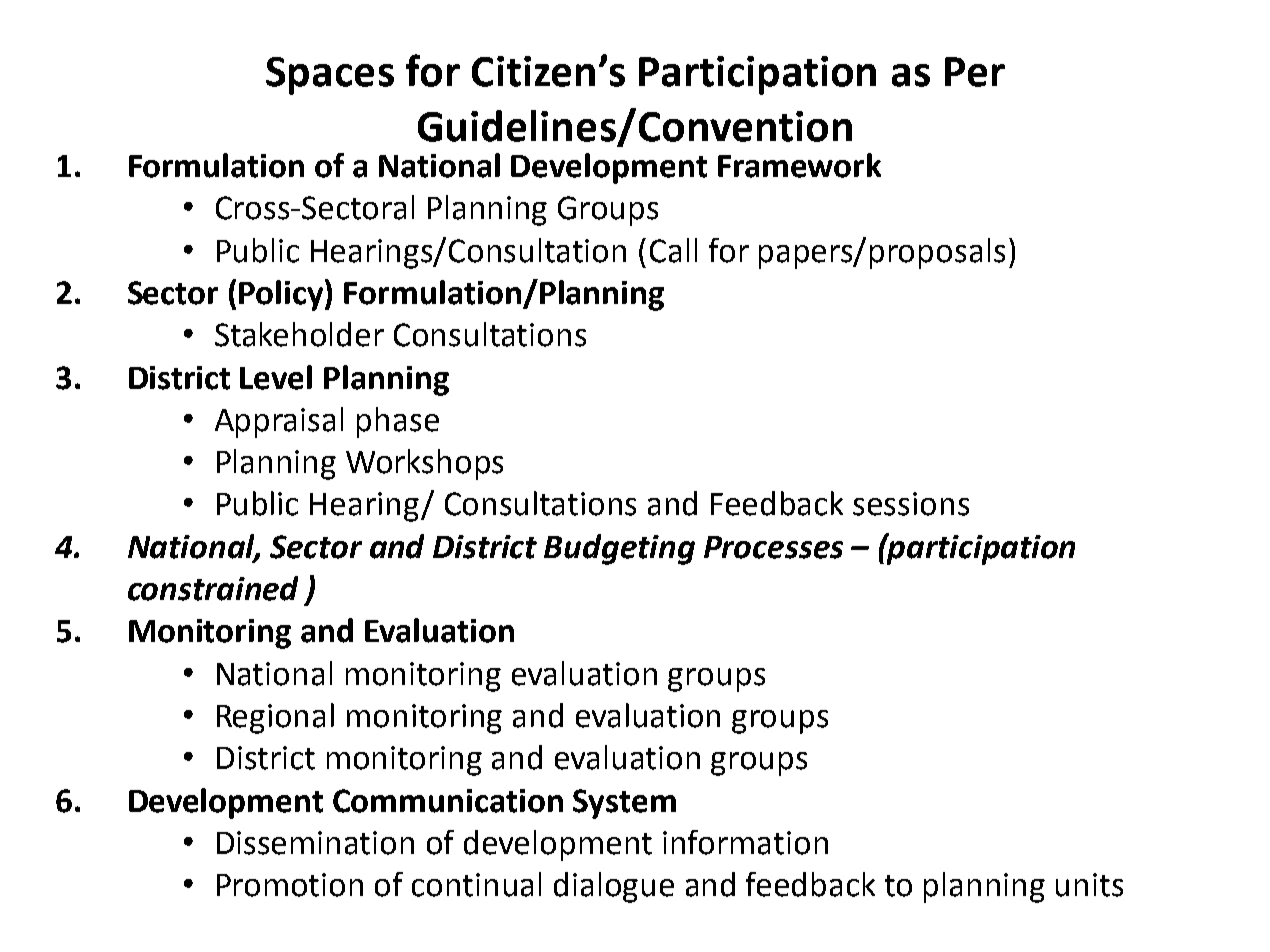 This document has height=952, width=1270. I want to click on Workshops, so click(424, 464).
